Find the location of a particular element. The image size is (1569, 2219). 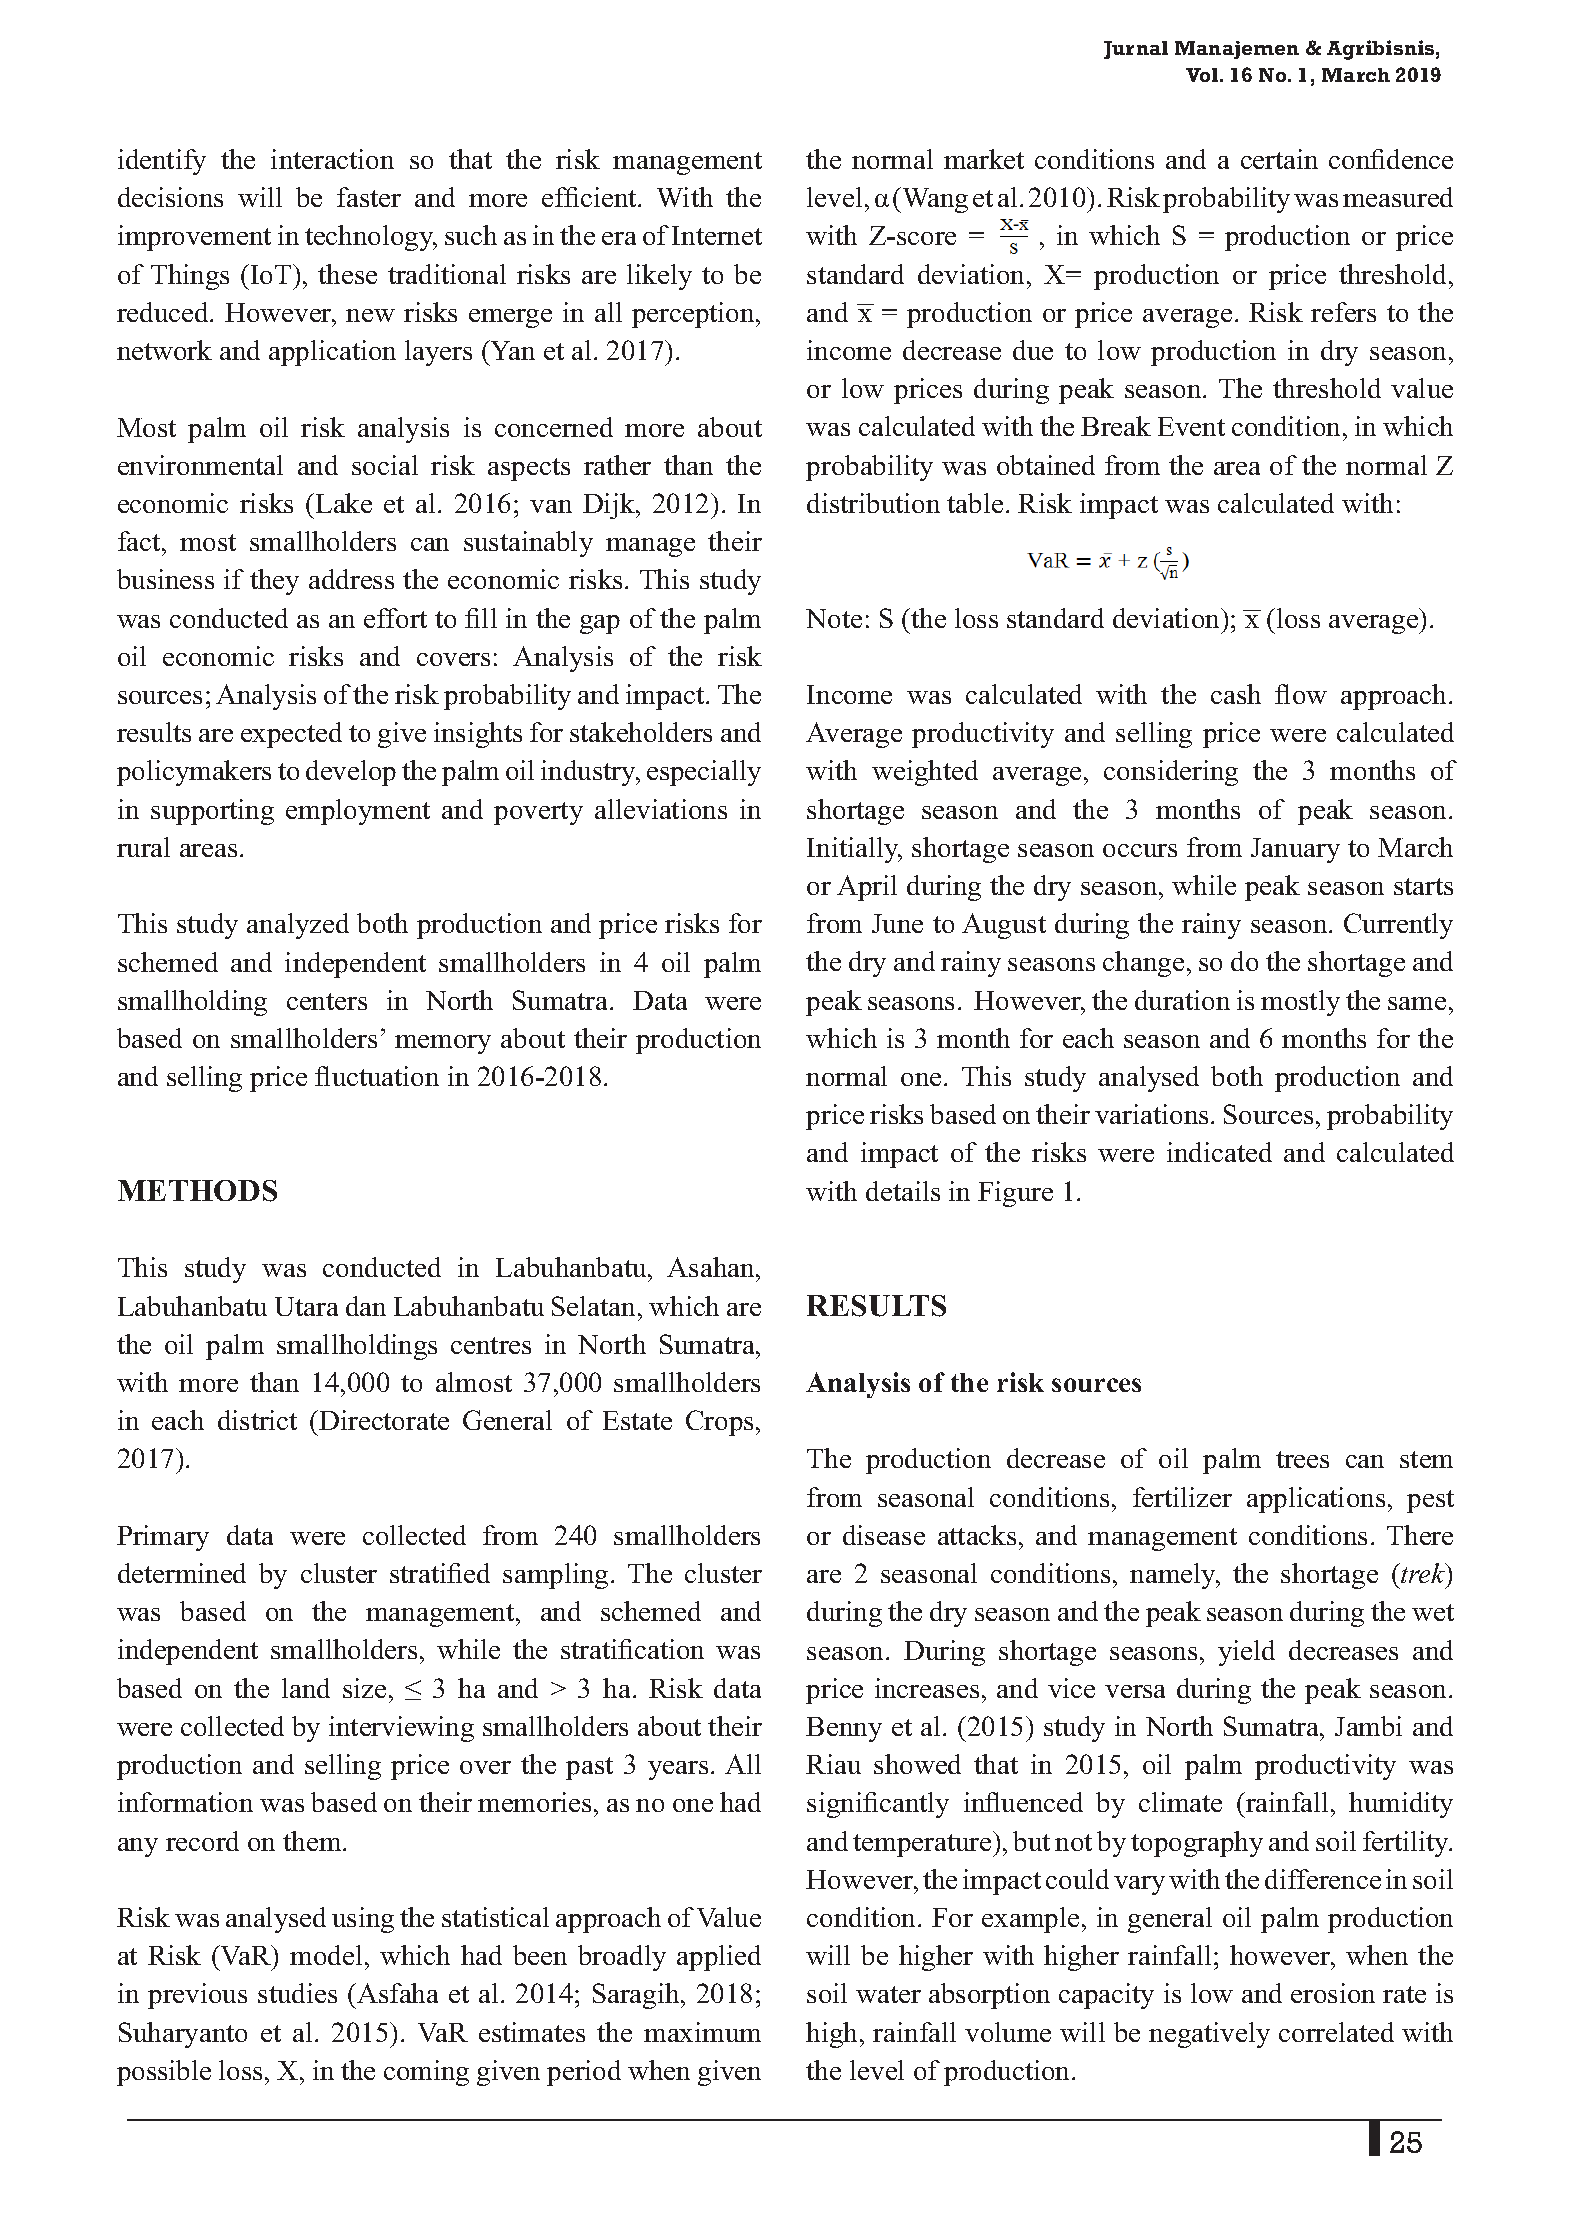

duration is located at coordinates (1182, 1000).
